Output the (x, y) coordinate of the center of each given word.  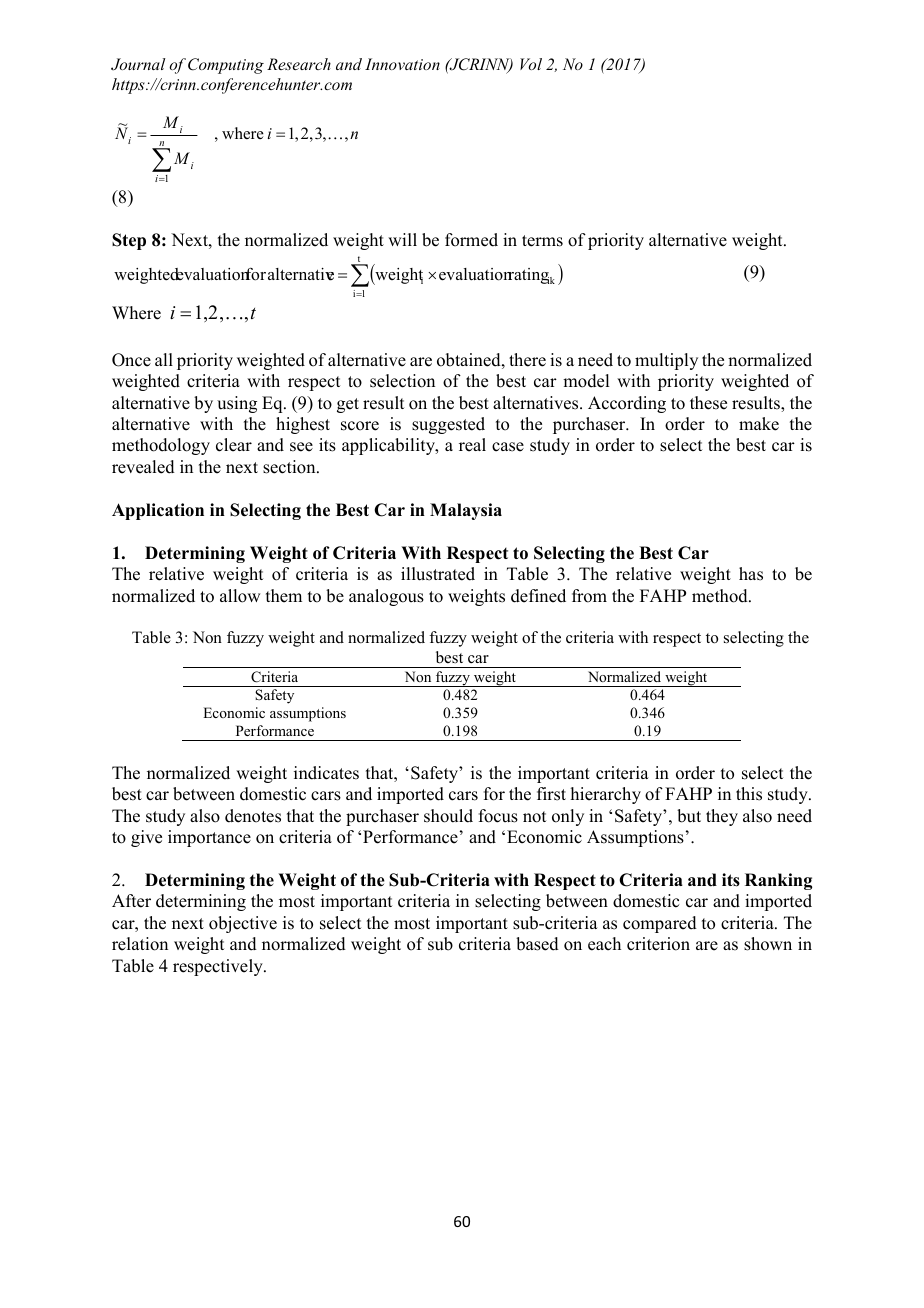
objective (243, 924)
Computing (226, 66)
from (589, 596)
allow (240, 596)
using (237, 404)
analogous (386, 597)
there (527, 360)
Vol (531, 64)
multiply (666, 361)
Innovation (402, 64)
